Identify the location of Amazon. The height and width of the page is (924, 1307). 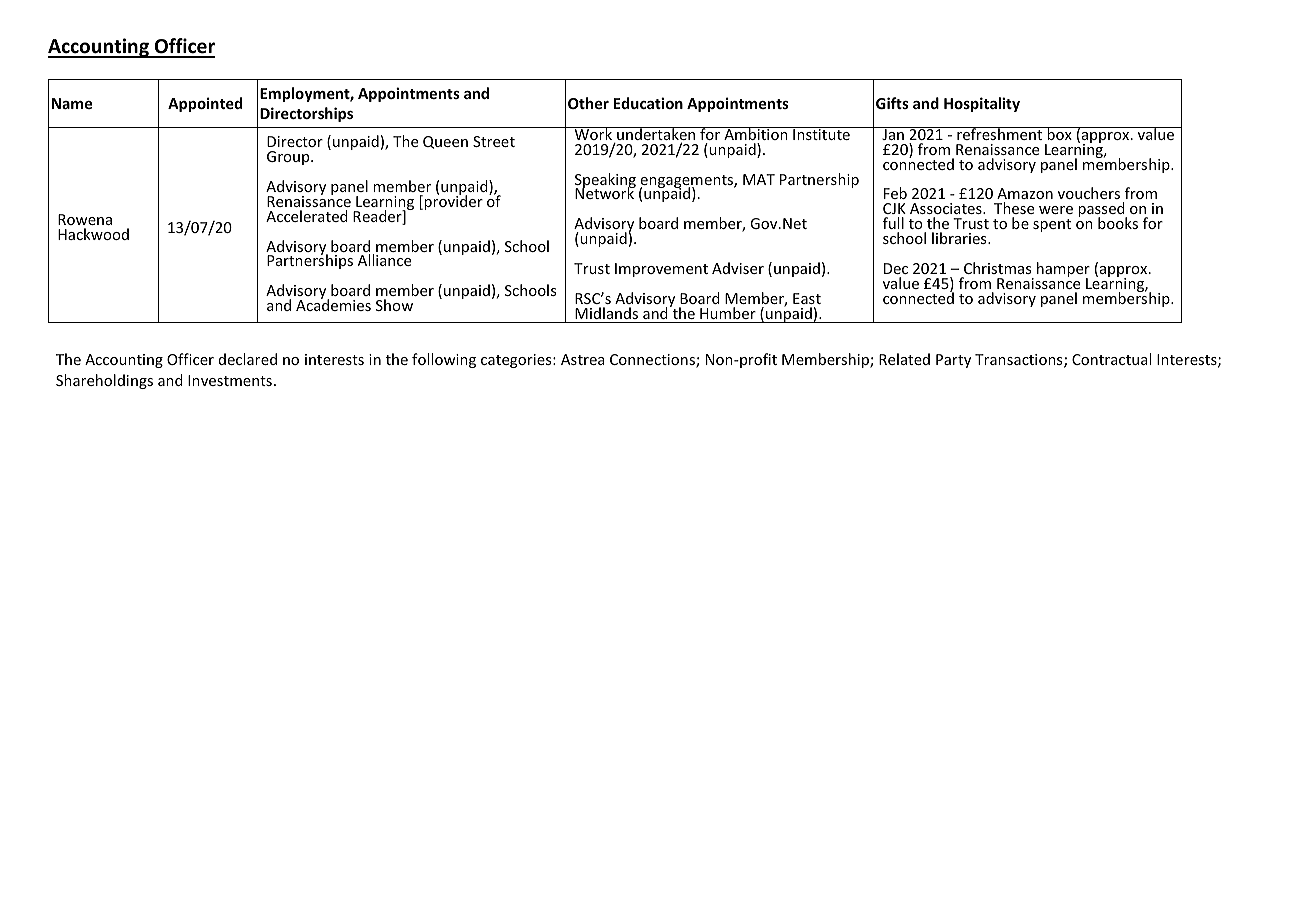
(1025, 195).
